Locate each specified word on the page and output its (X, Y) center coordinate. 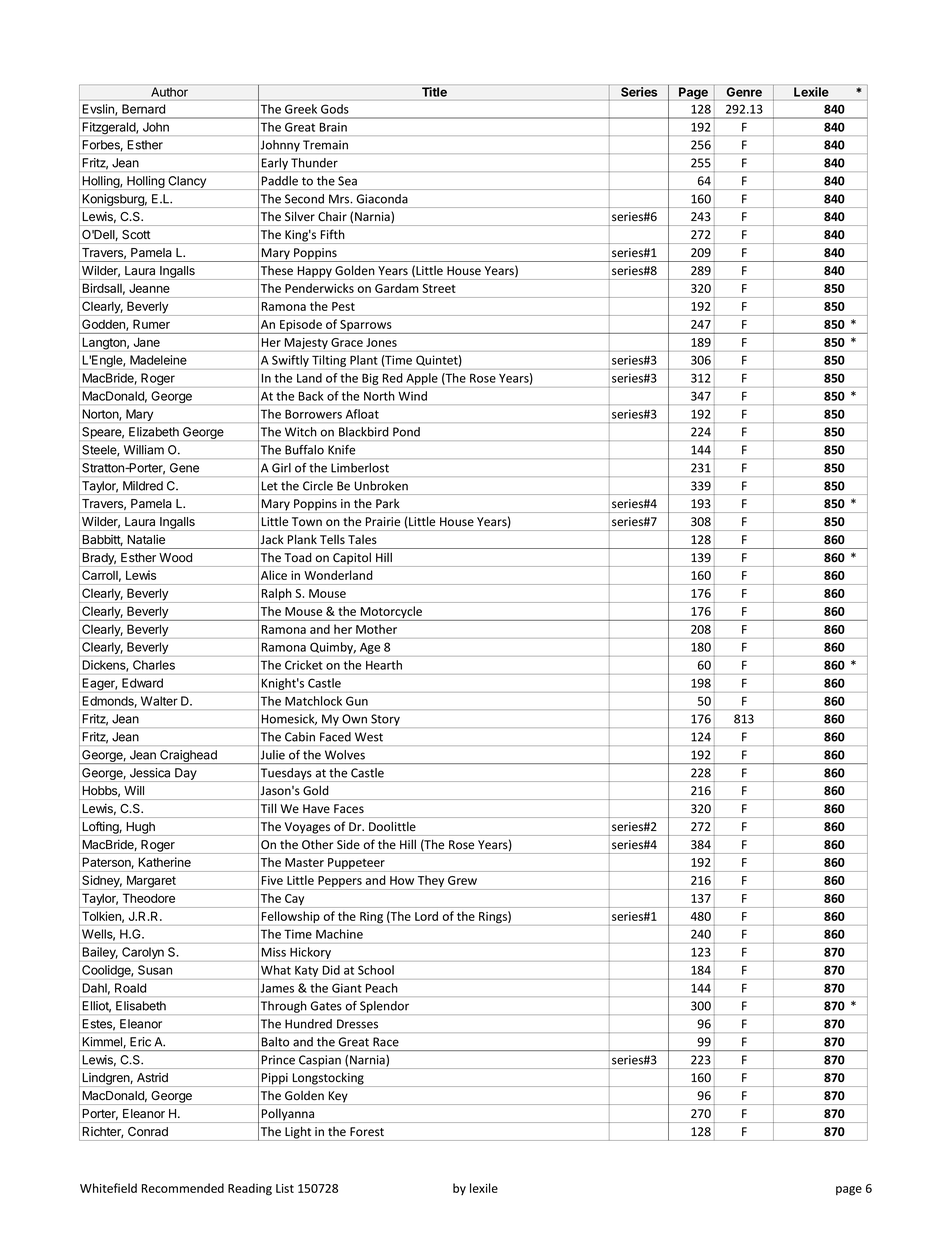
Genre (744, 92)
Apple (422, 380)
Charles (154, 665)
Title (434, 92)
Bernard (143, 109)
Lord (426, 916)
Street (439, 288)
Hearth (384, 665)
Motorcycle (392, 613)
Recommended (183, 1188)
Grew (462, 880)
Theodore (149, 898)
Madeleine (158, 360)
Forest (367, 1131)
